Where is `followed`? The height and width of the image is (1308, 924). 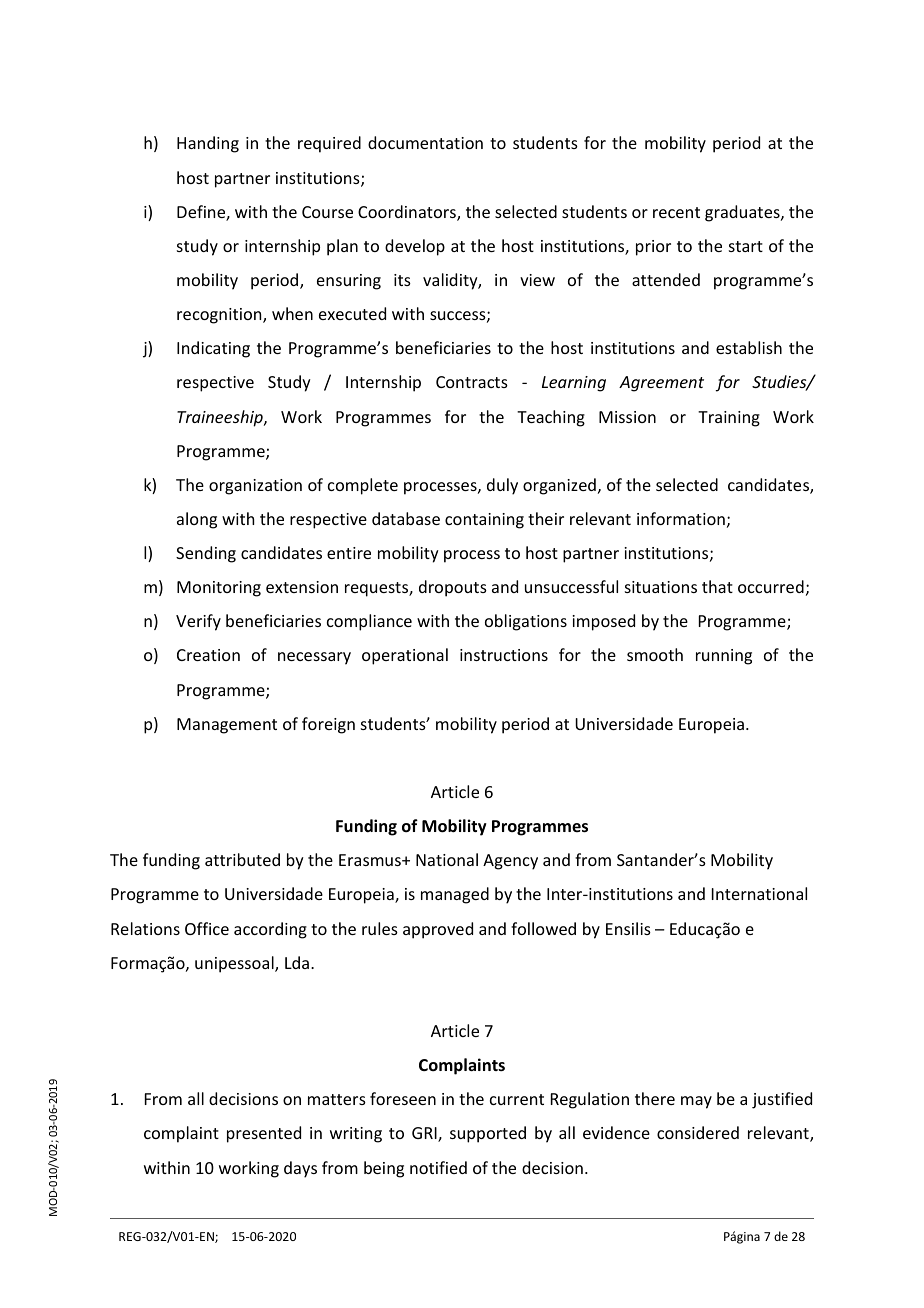 followed is located at coordinates (543, 928).
